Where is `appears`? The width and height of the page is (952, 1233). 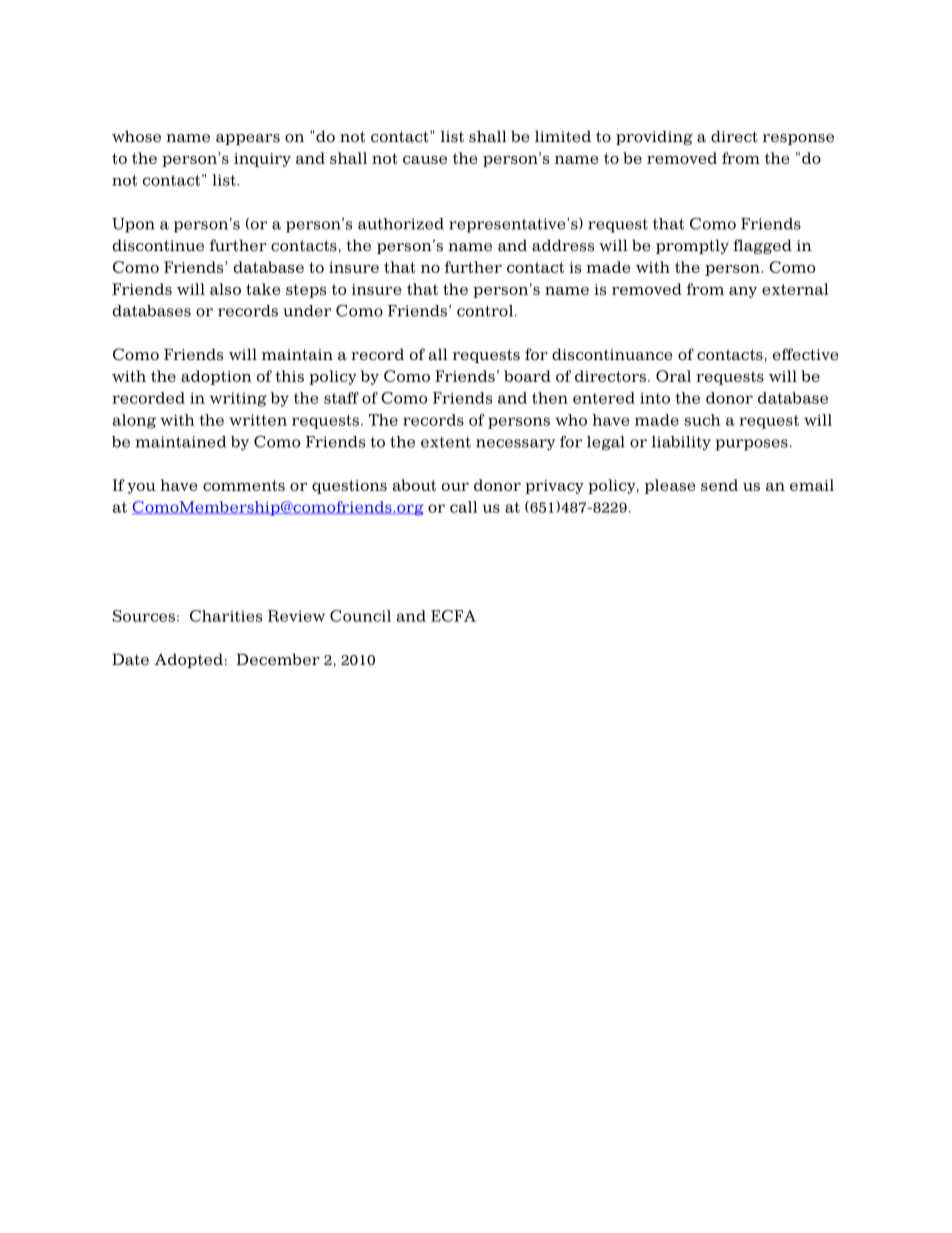
appears is located at coordinates (248, 139).
